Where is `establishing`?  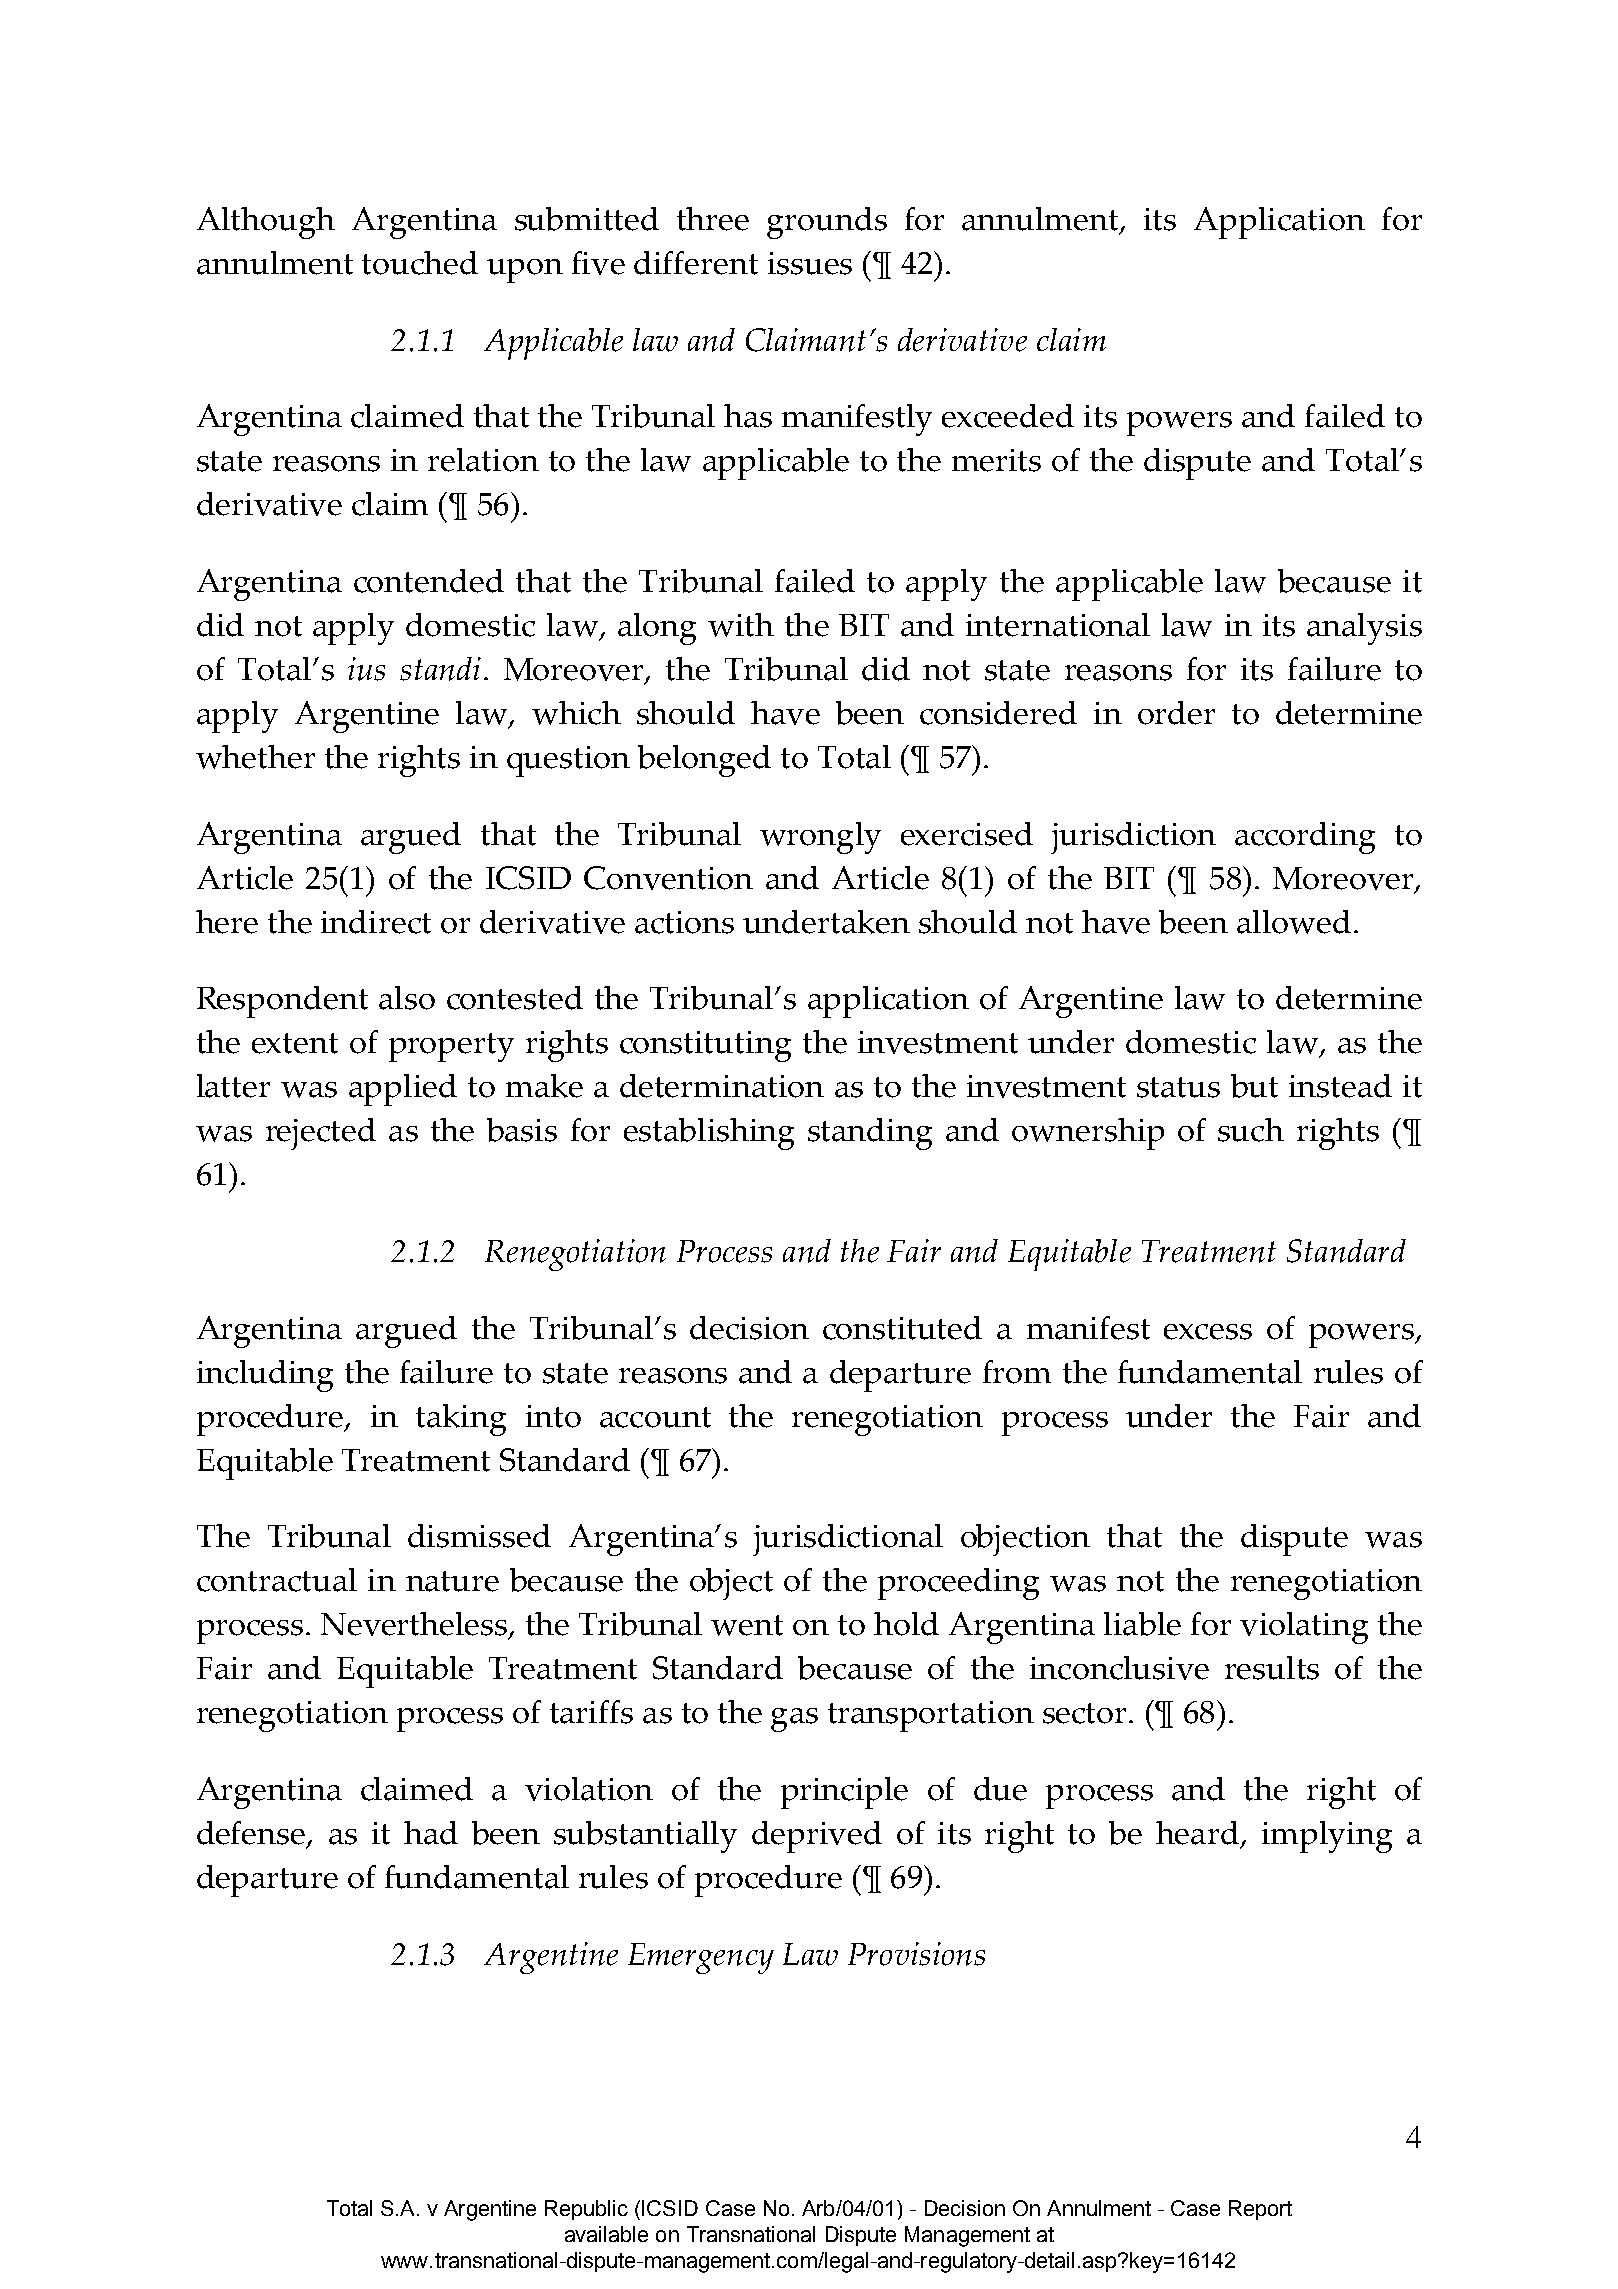 establishing is located at coordinates (709, 1134).
